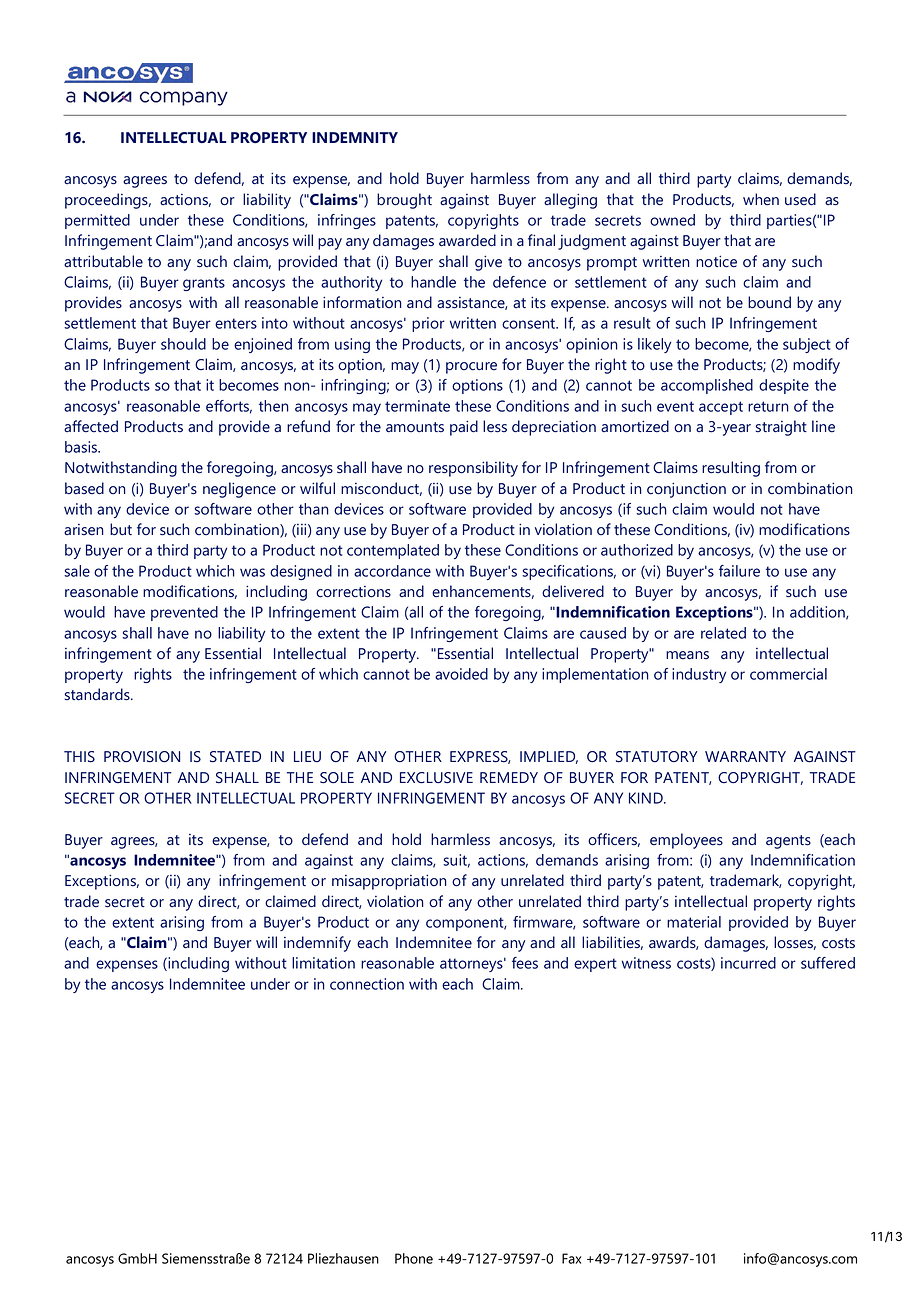 The image size is (924, 1307). I want to click on permitted, so click(97, 221).
